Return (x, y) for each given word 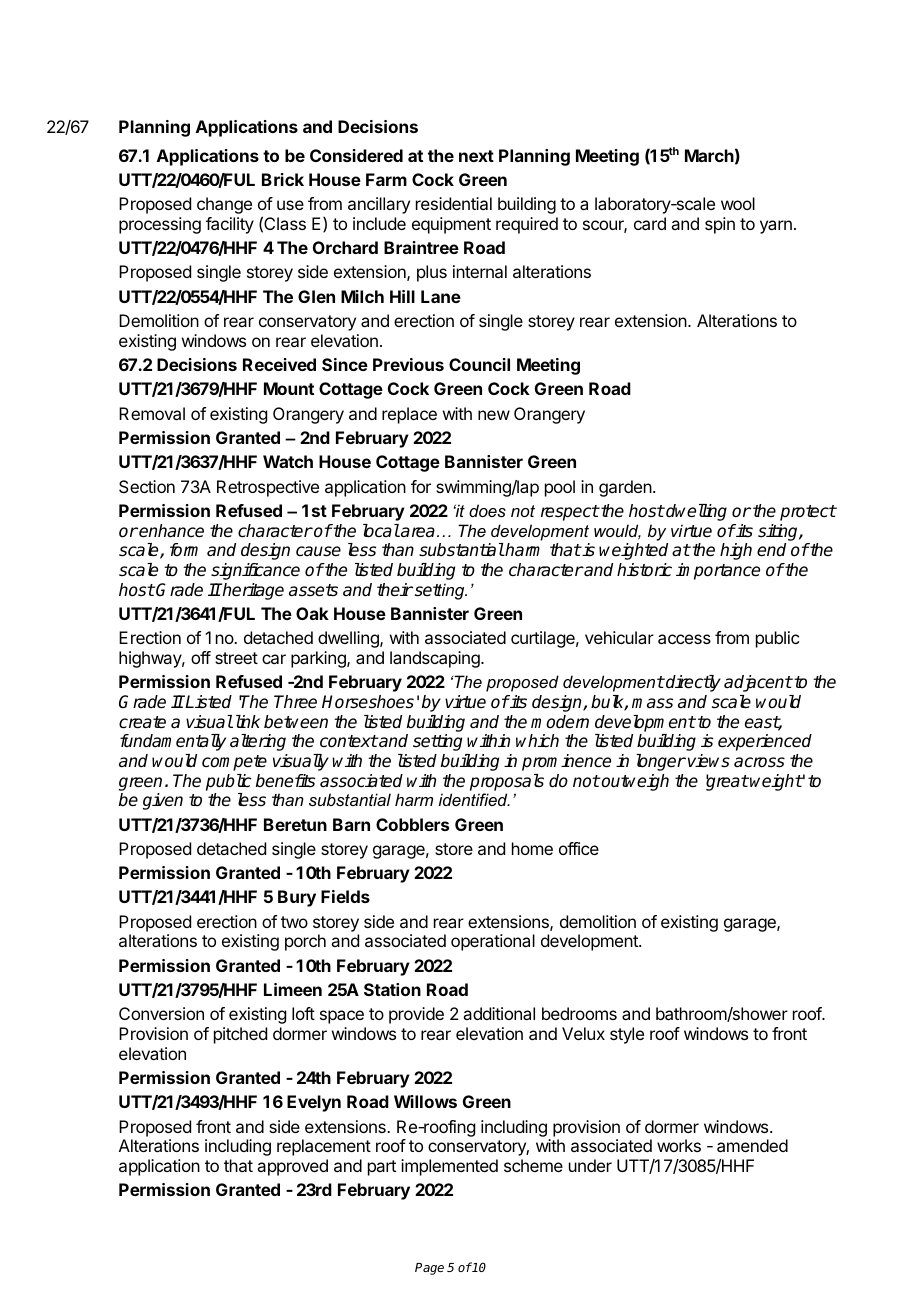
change (224, 205)
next (476, 156)
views (709, 761)
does (487, 510)
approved (292, 1167)
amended (752, 1145)
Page (429, 1269)
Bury (297, 898)
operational (493, 942)
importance (718, 571)
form (184, 549)
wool (738, 203)
